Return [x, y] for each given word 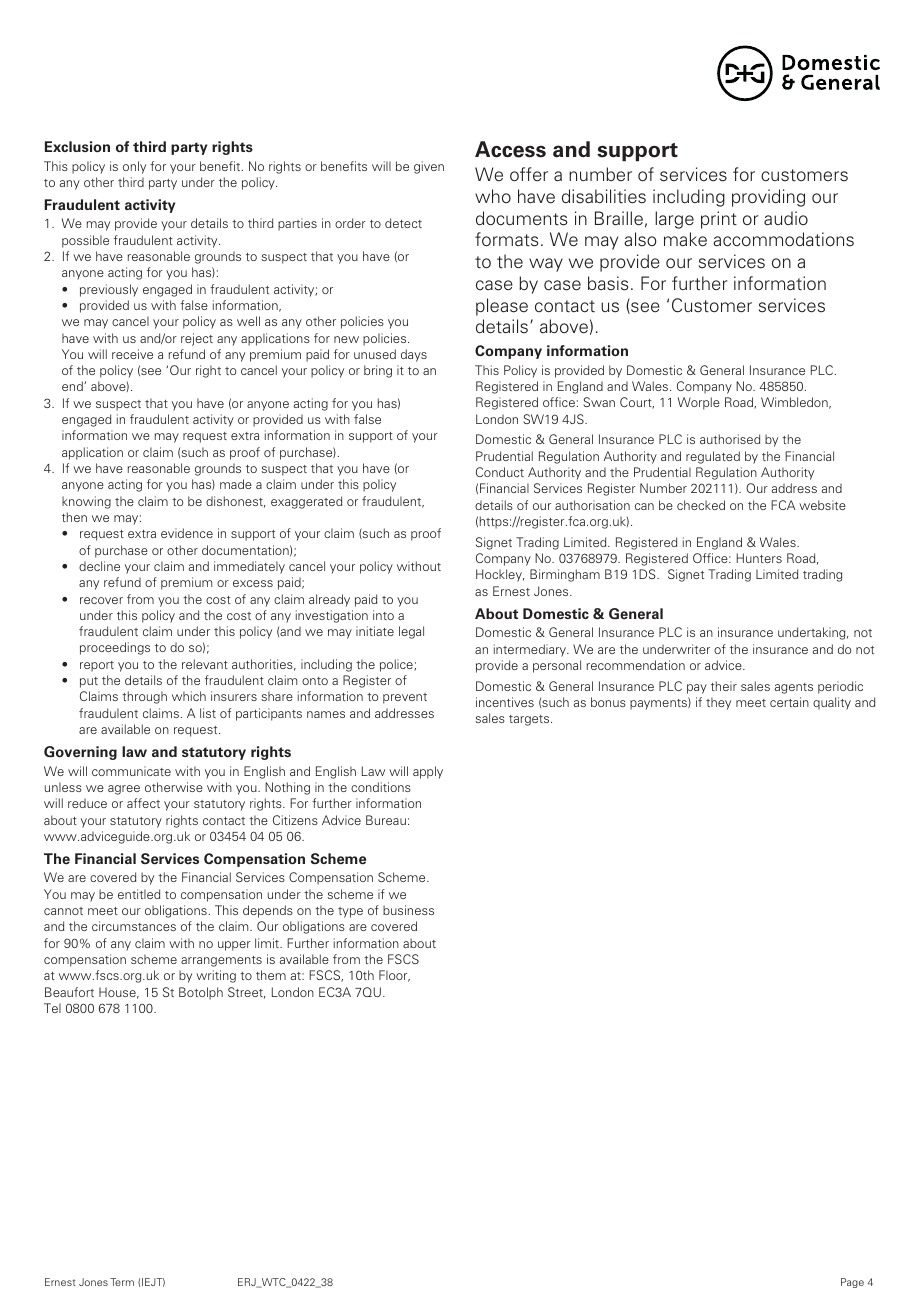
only [134, 167]
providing [768, 198]
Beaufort [69, 992]
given [429, 167]
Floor [394, 976]
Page [852, 1283]
